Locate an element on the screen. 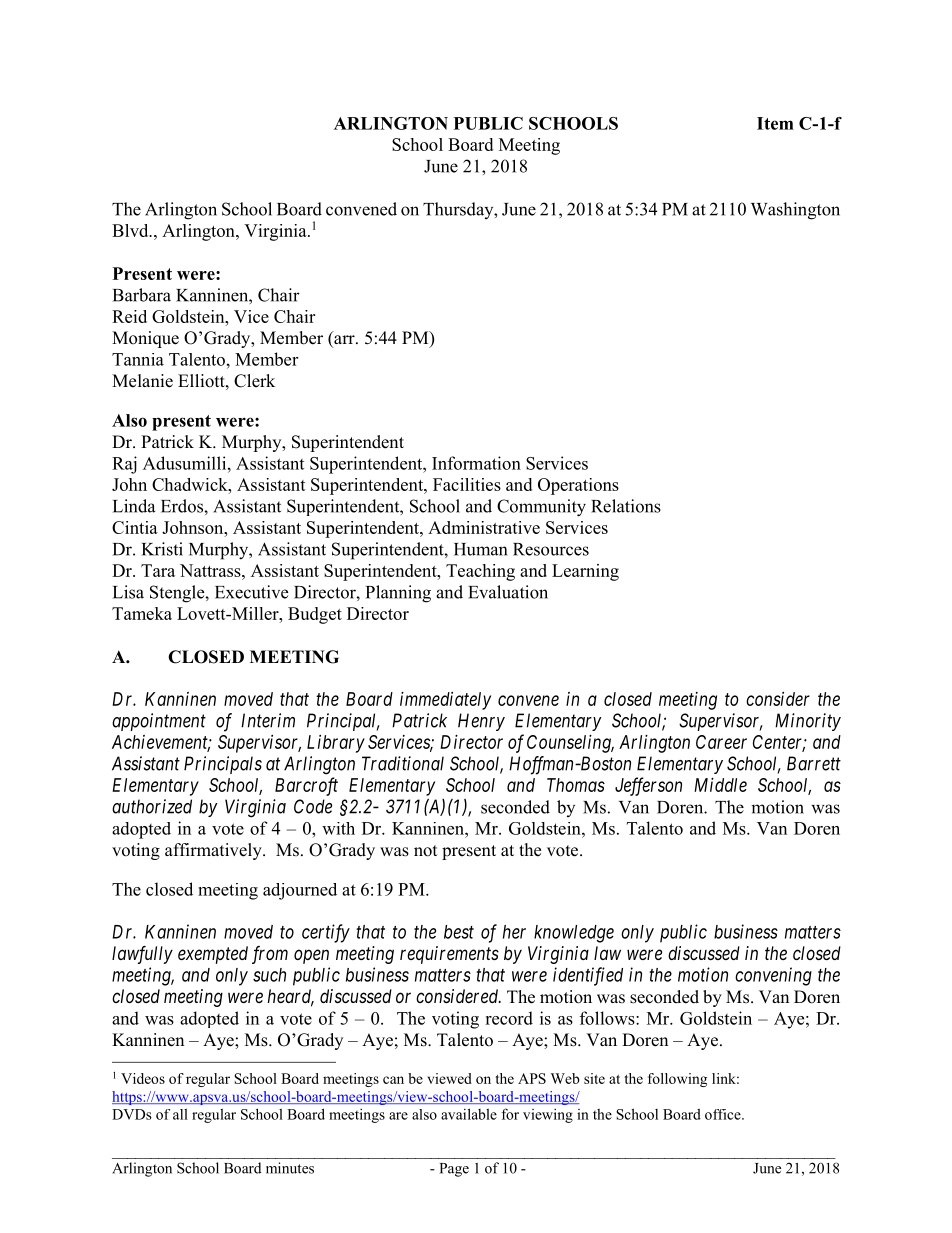  Washington is located at coordinates (795, 211).
